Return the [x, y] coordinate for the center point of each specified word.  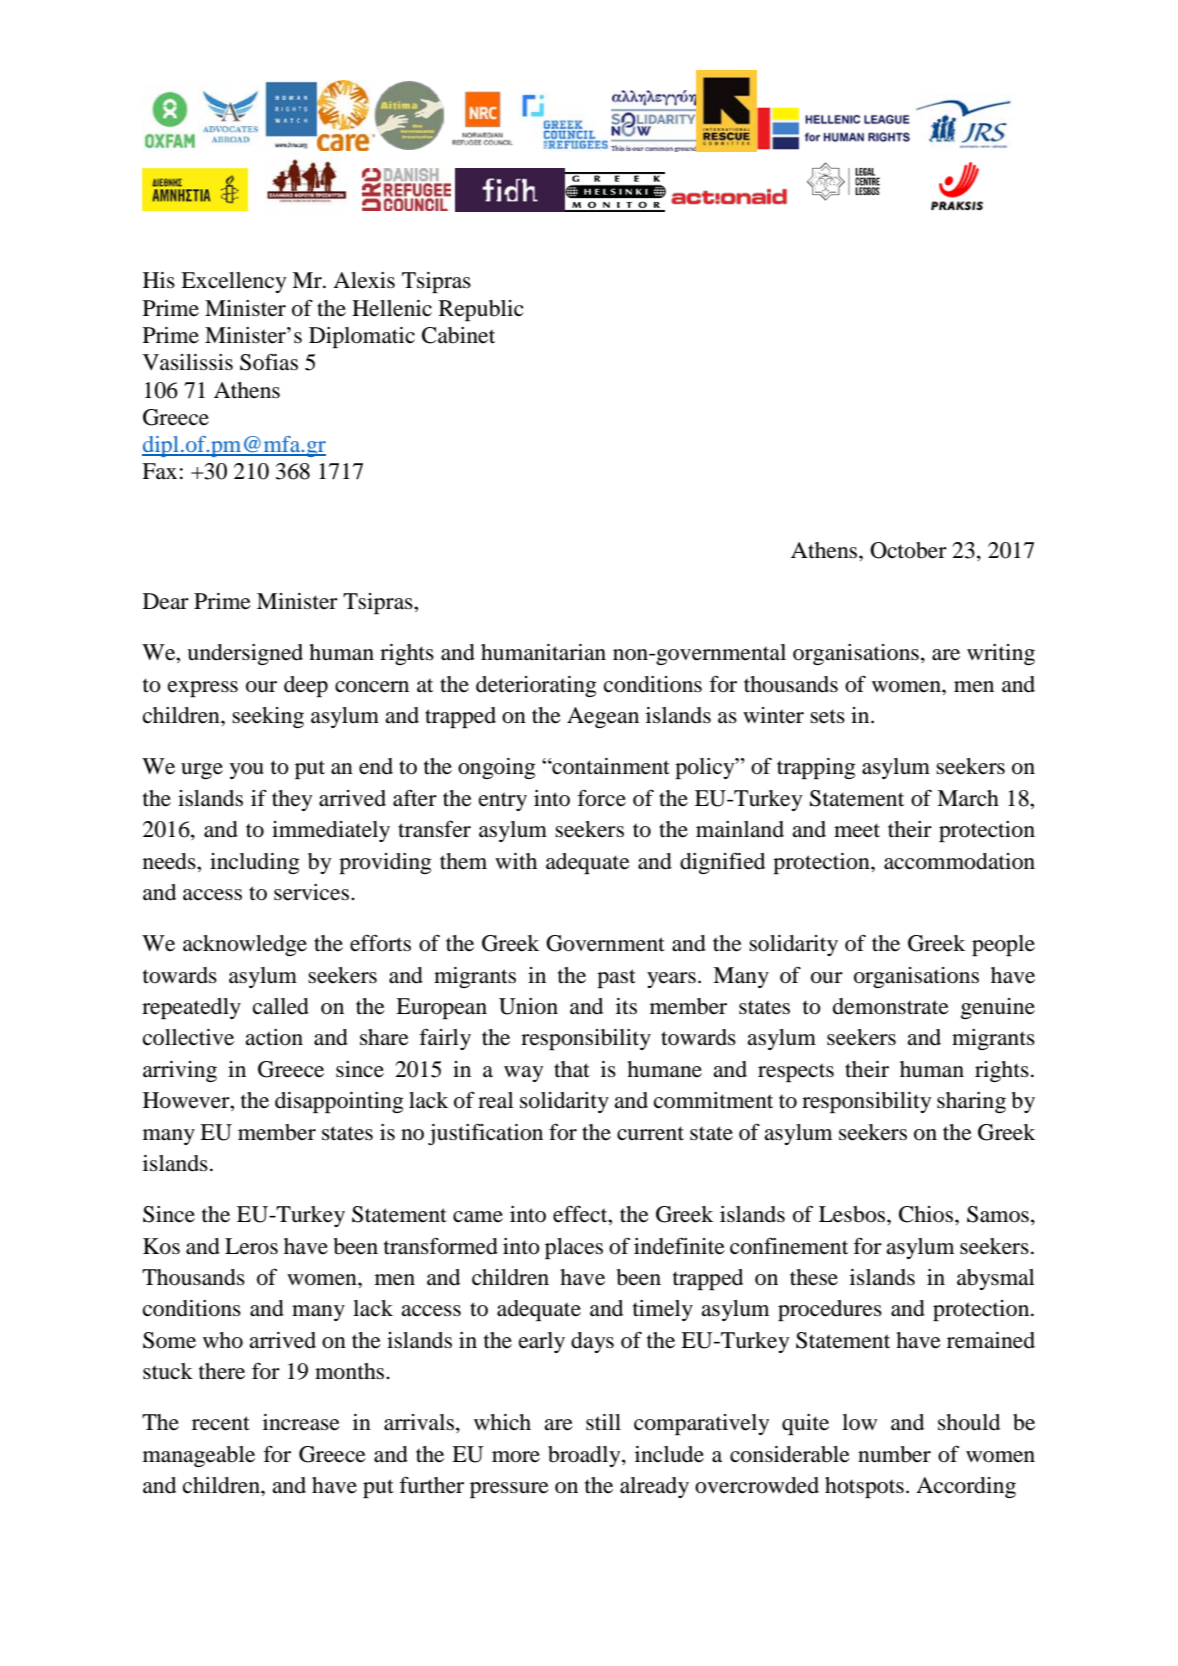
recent [221, 1423]
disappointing [339, 1102]
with [516, 861]
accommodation [959, 861]
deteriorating [536, 686]
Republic [481, 310]
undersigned [245, 654]
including [255, 863]
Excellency [233, 282]
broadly [585, 1456]
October [908, 550]
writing [1001, 654]
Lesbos [853, 1214]
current [650, 1133]
